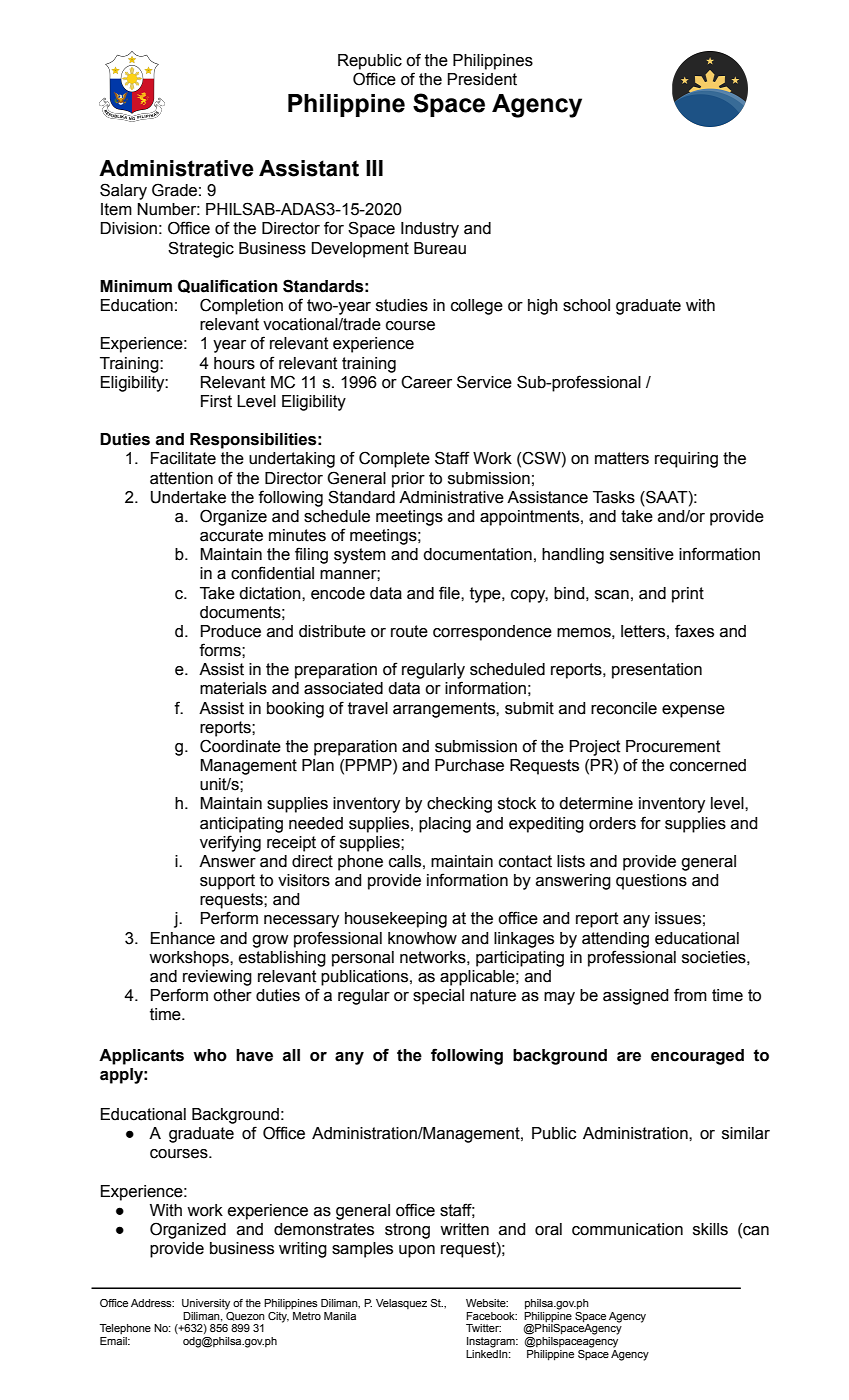 This screenshot has width=849, height=1400. I want to click on expense, so click(693, 711).
